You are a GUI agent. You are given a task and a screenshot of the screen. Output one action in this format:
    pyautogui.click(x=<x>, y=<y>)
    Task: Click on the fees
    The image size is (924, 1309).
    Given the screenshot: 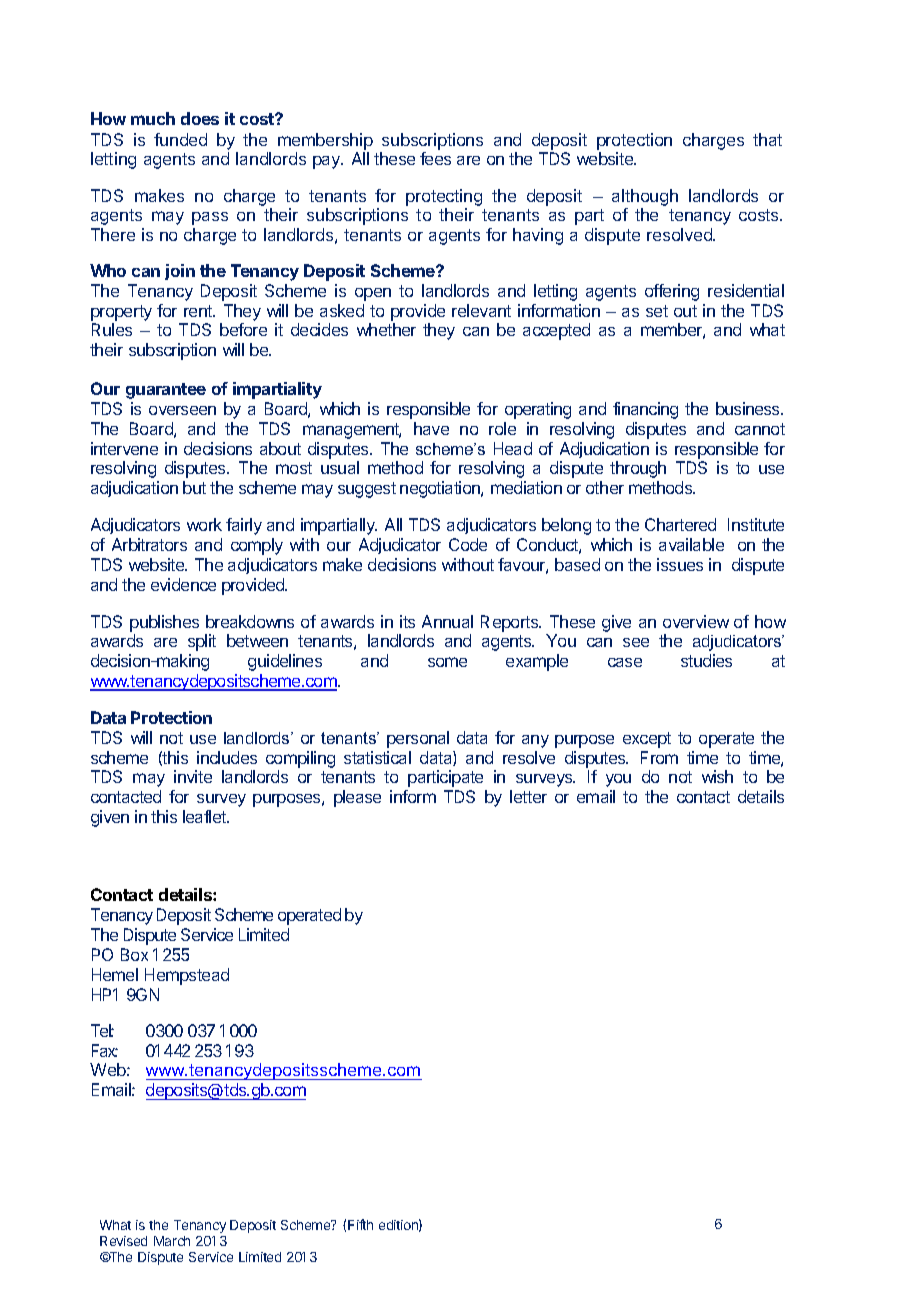 What is the action you would take?
    pyautogui.click(x=435, y=158)
